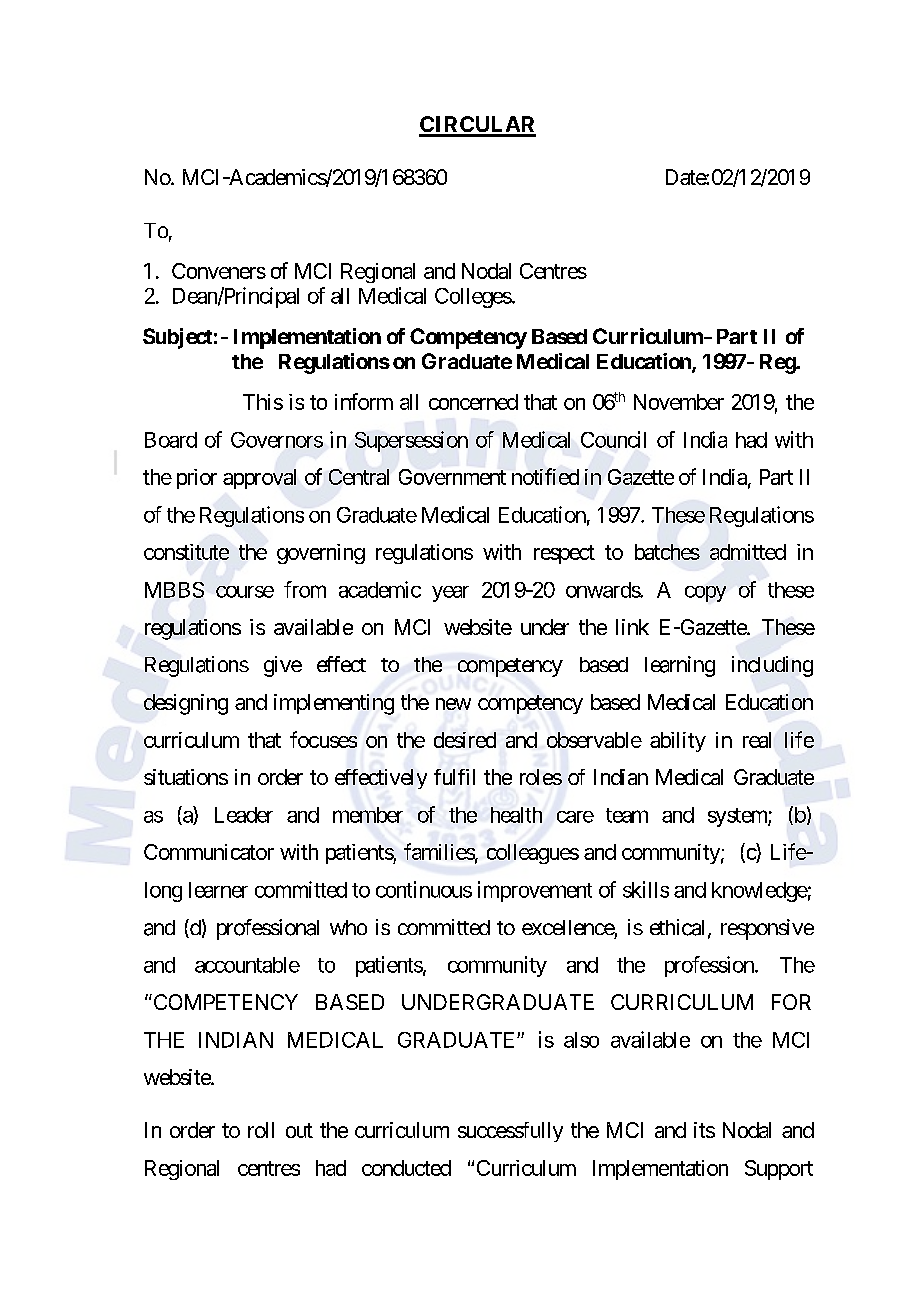  Describe the element at coordinates (171, 440) in the page. I see `Board` at that location.
